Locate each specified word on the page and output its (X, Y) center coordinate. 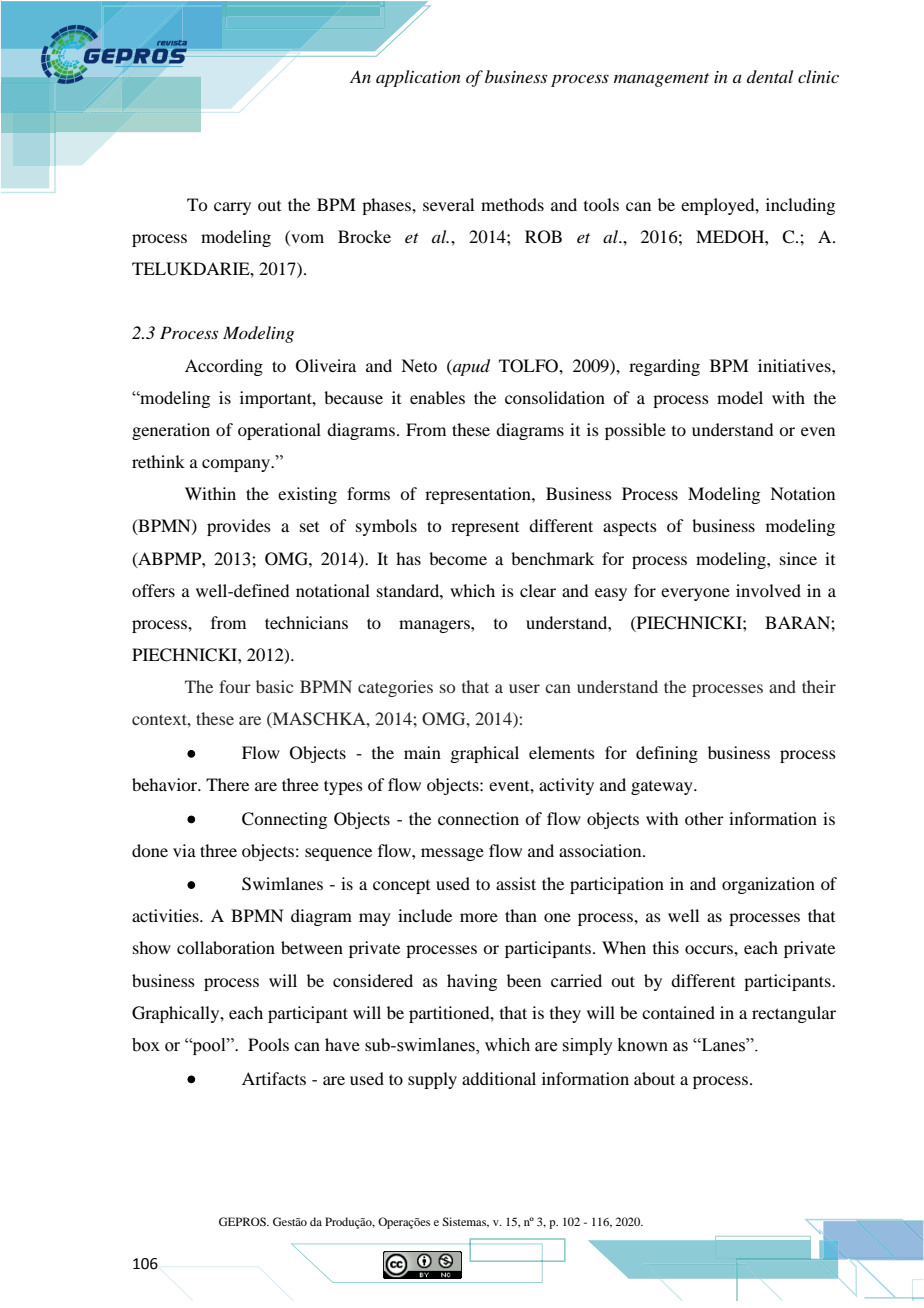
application (418, 78)
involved (768, 590)
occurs (710, 949)
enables (437, 397)
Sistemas (465, 1222)
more (479, 917)
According (224, 367)
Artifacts (274, 1078)
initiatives (795, 365)
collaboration (226, 947)
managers (435, 626)
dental (770, 76)
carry (232, 208)
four (235, 686)
